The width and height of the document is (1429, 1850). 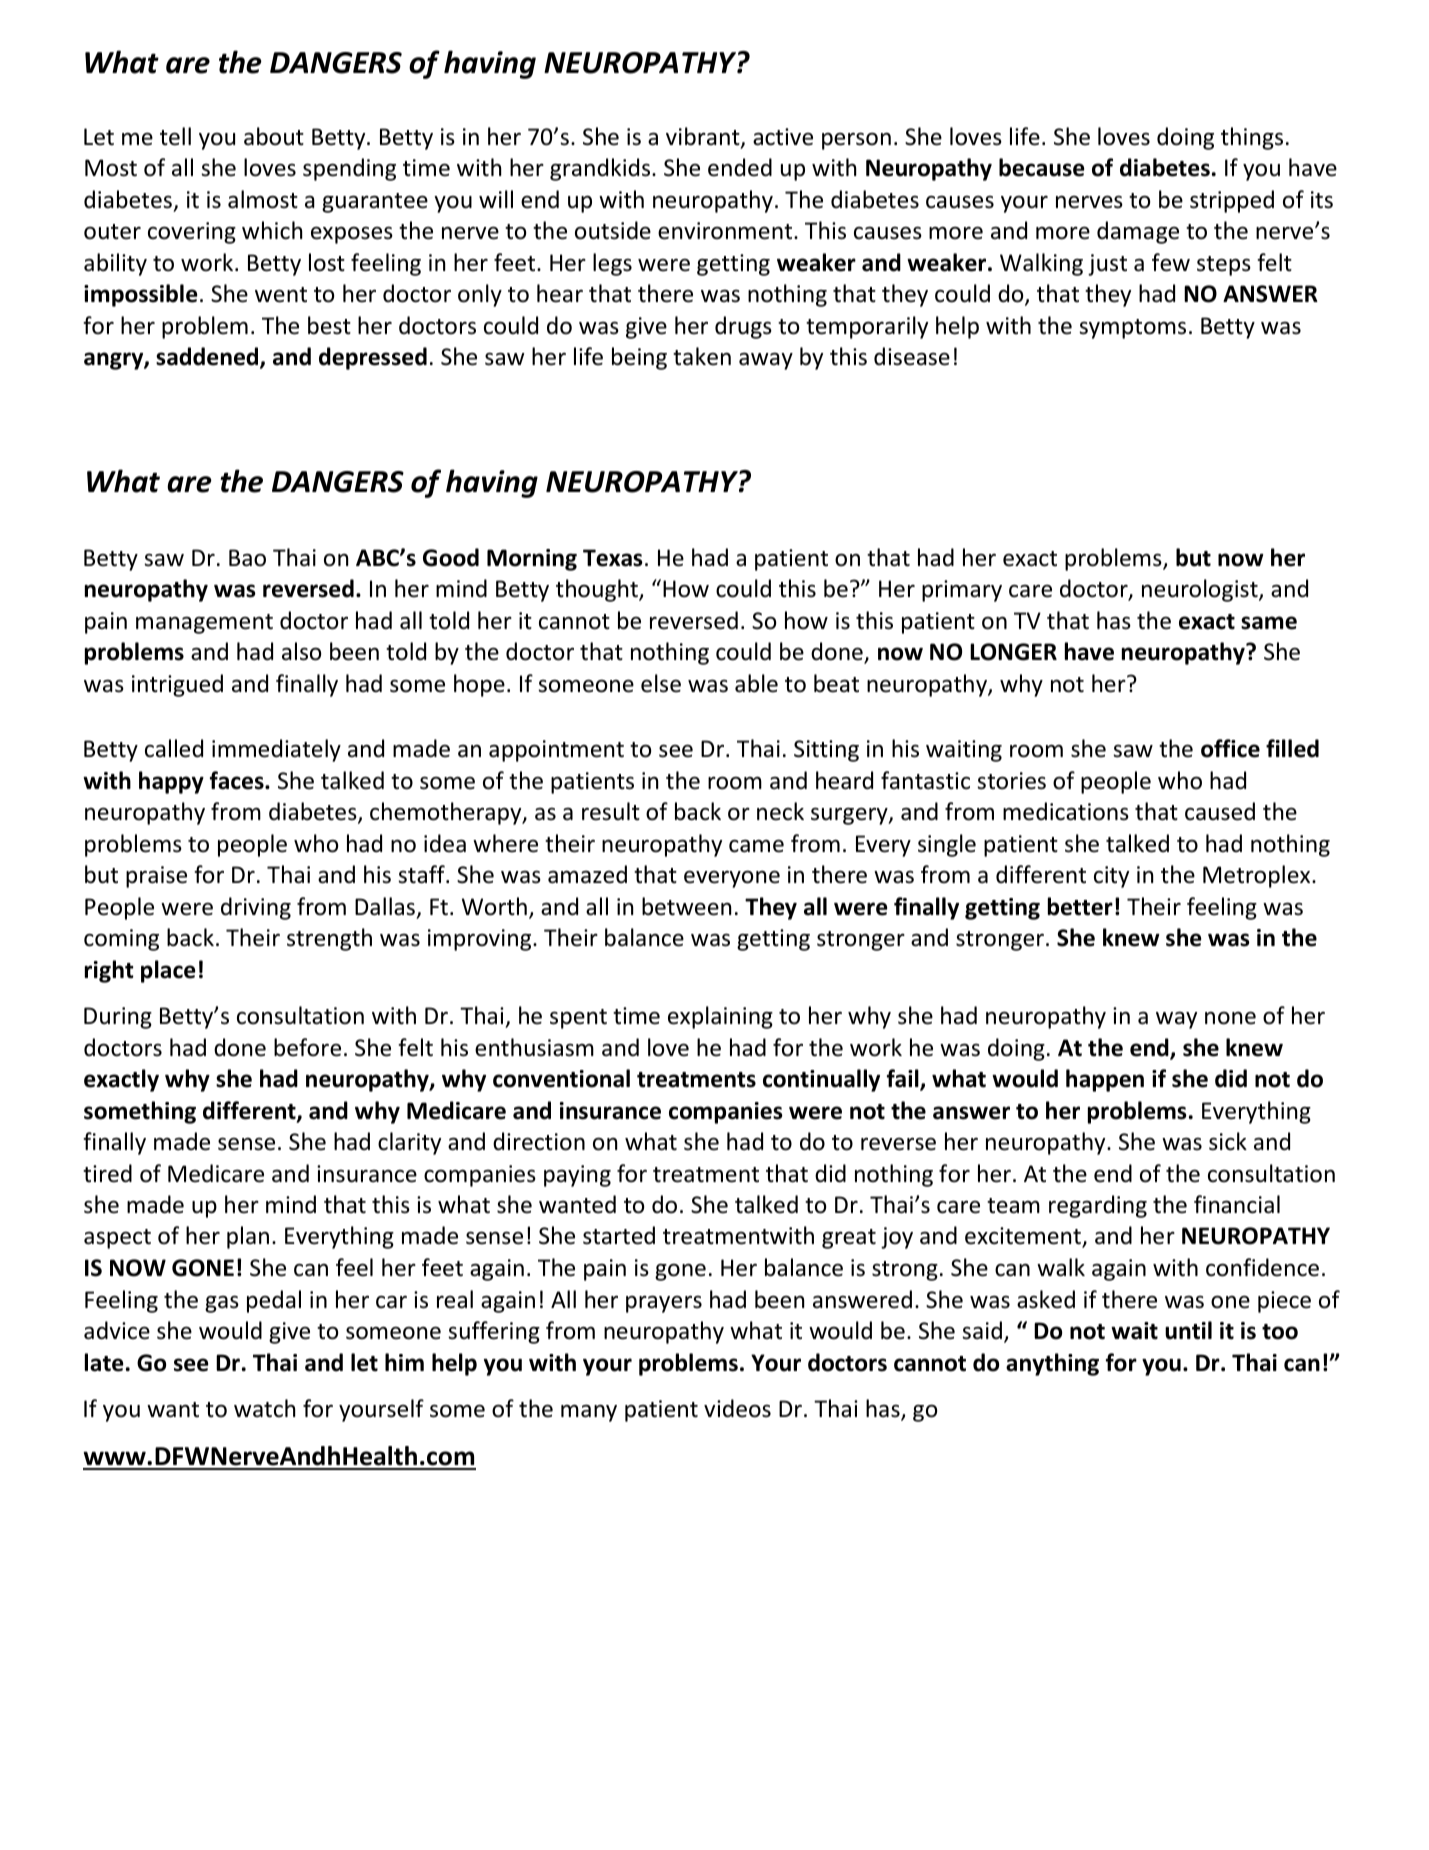 What do you see at coordinates (720, 1017) in the document?
I see `explaining` at bounding box center [720, 1017].
